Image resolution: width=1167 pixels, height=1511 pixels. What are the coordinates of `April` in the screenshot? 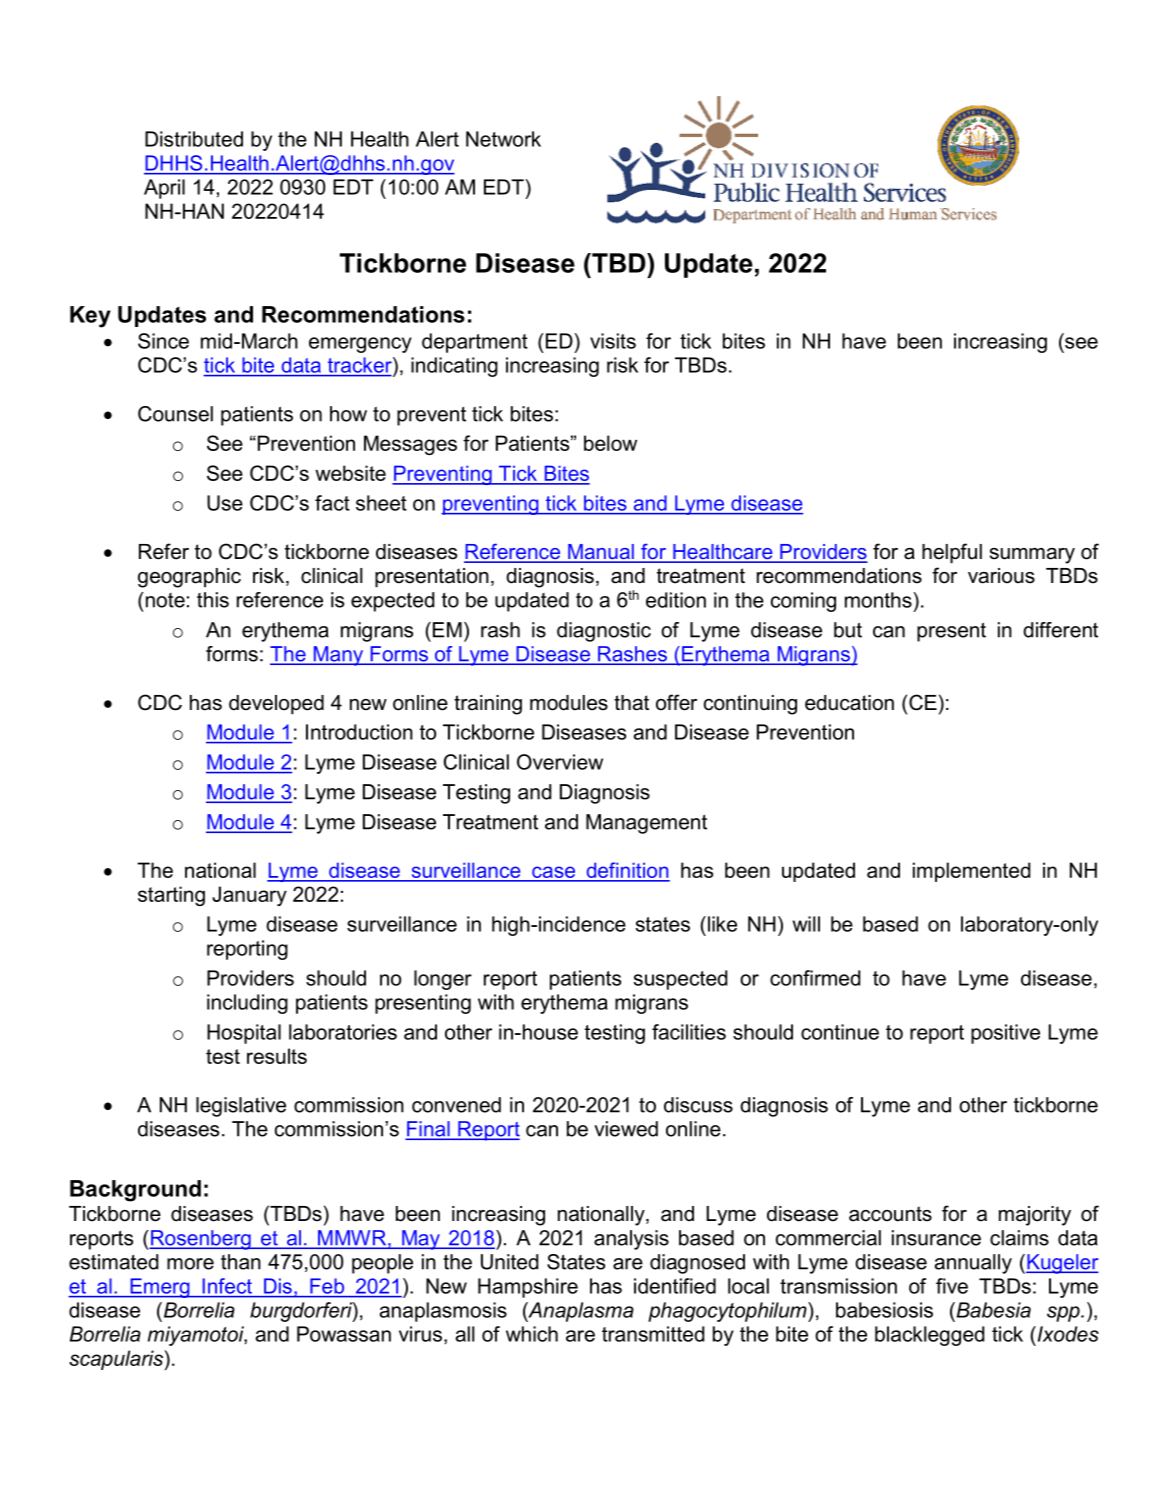 It's located at (164, 189).
